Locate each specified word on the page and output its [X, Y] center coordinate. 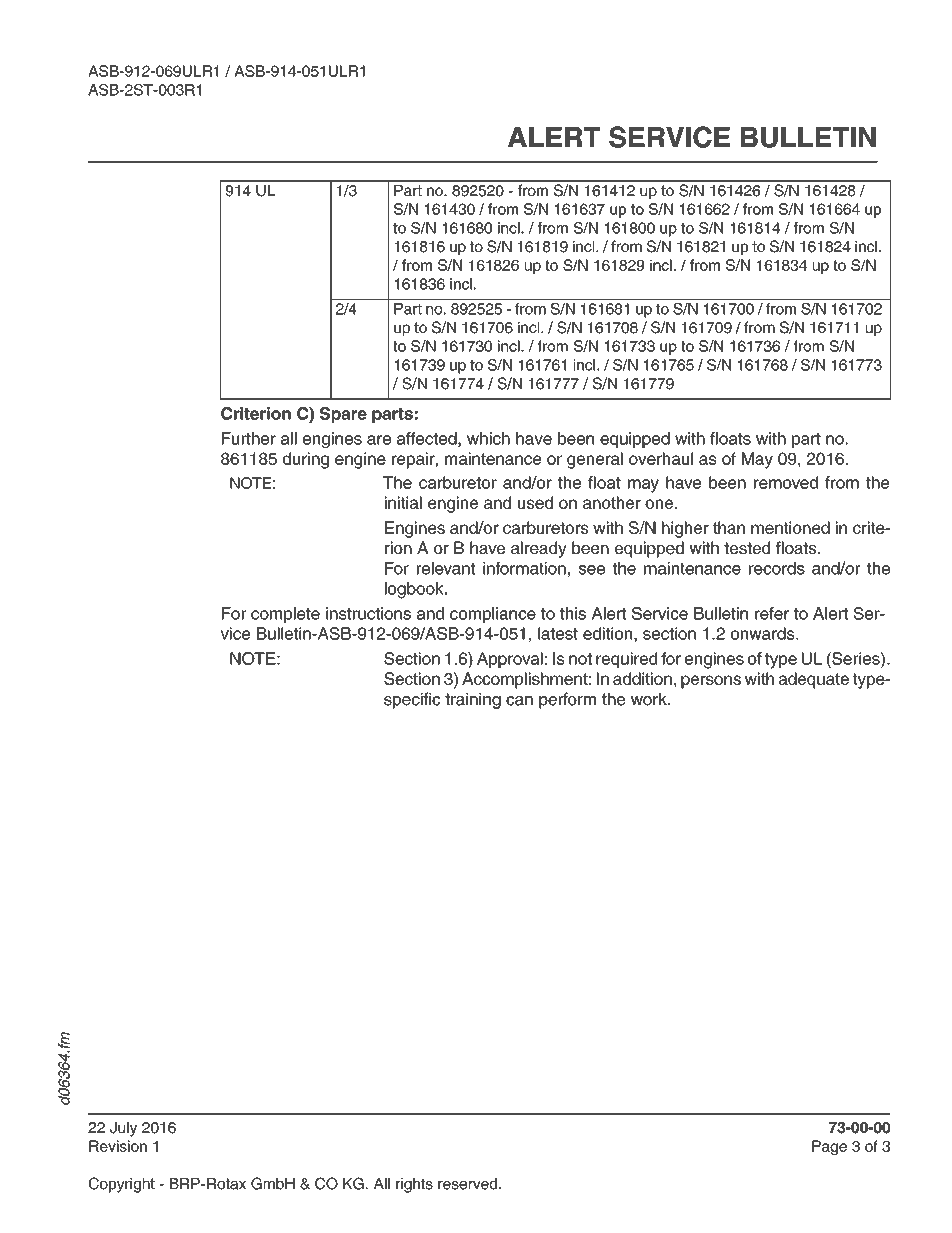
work [650, 699]
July [123, 1129]
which [488, 438]
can [519, 701]
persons [711, 682]
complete [285, 615]
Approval [510, 660]
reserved [467, 1184]
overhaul [661, 458]
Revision [118, 1146]
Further [249, 438]
